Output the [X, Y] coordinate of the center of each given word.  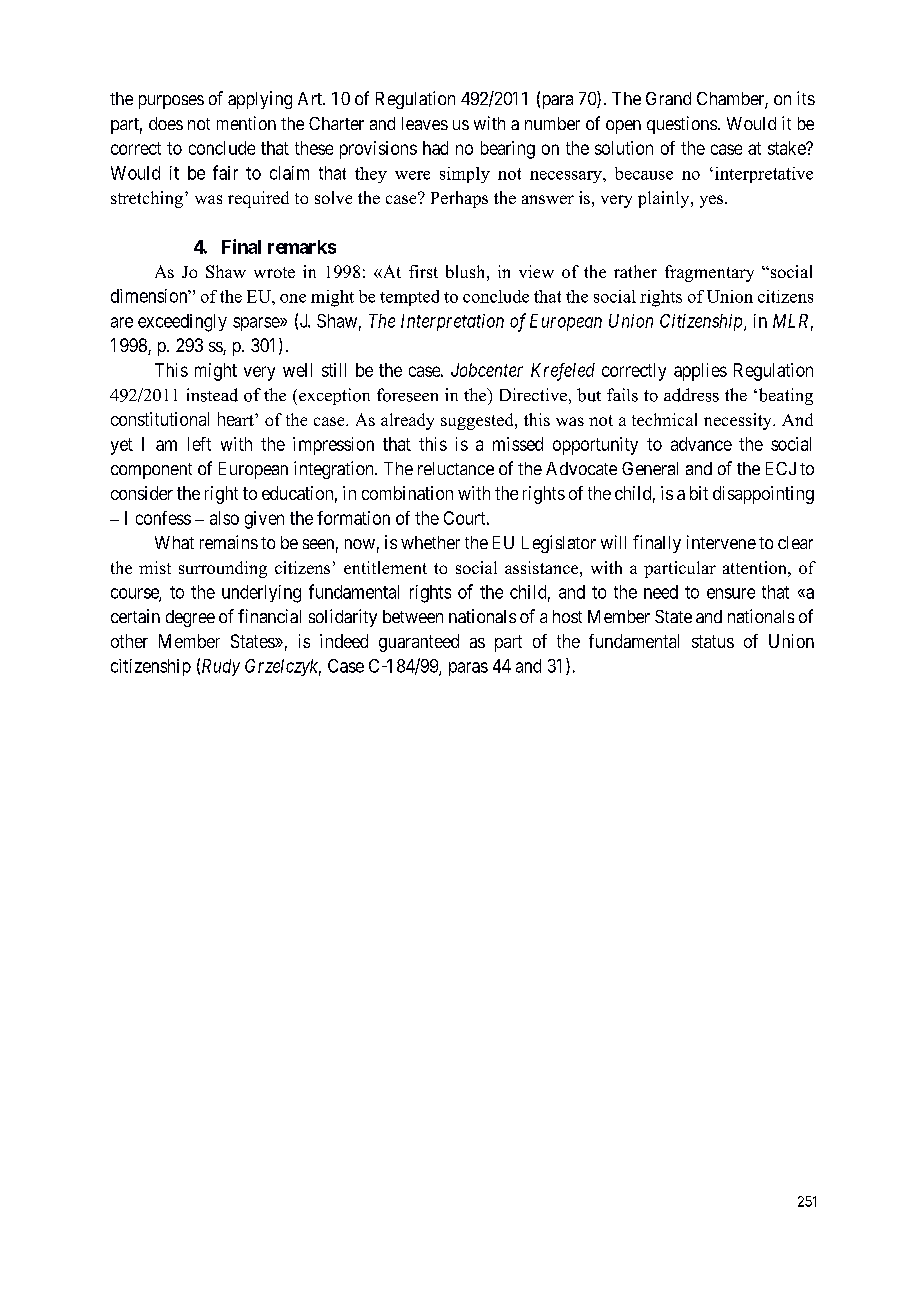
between [413, 616]
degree [190, 618]
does [166, 123]
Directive [533, 394]
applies [700, 372]
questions [682, 125]
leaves [425, 123]
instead [212, 395]
